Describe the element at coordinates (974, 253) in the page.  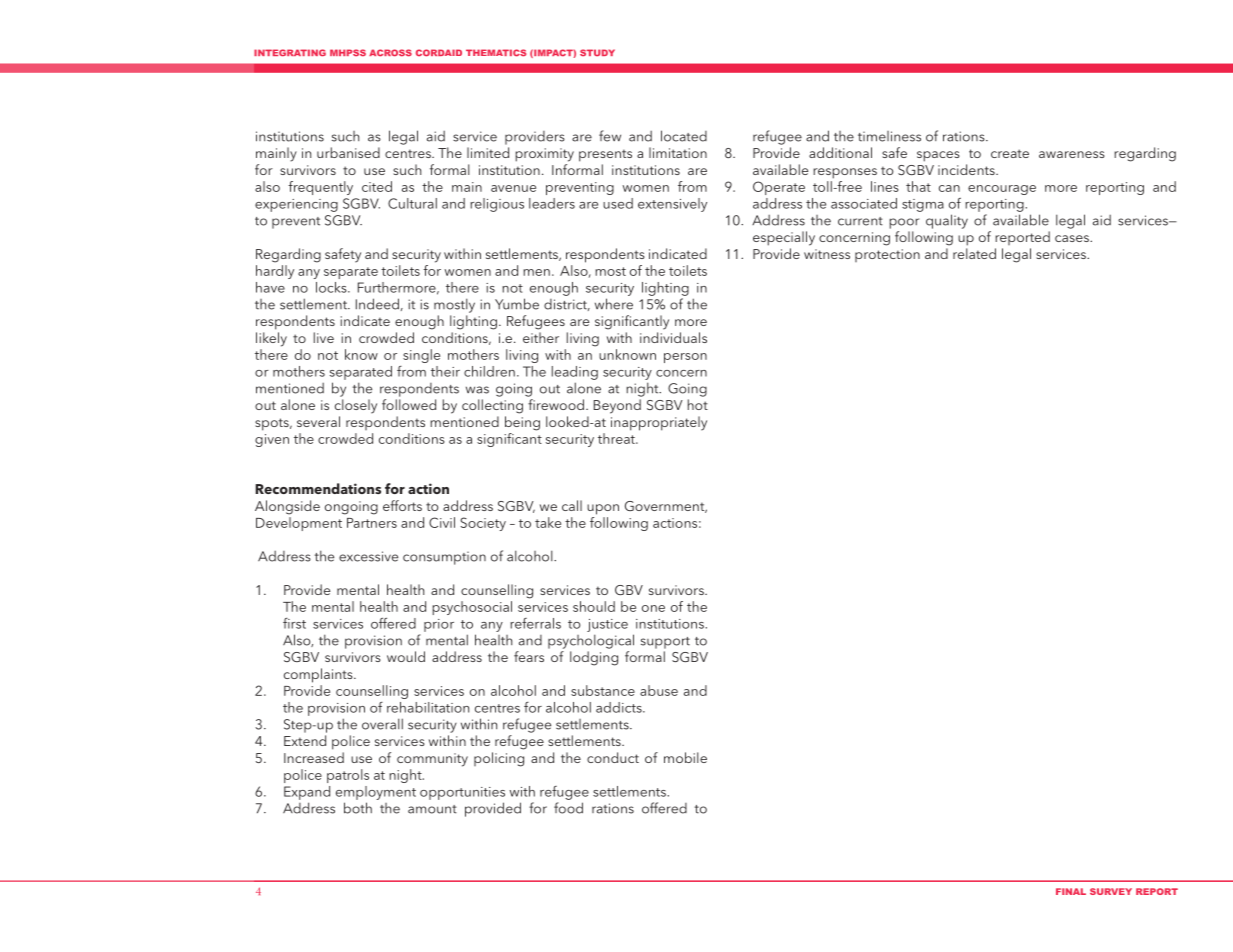
I see `related` at that location.
